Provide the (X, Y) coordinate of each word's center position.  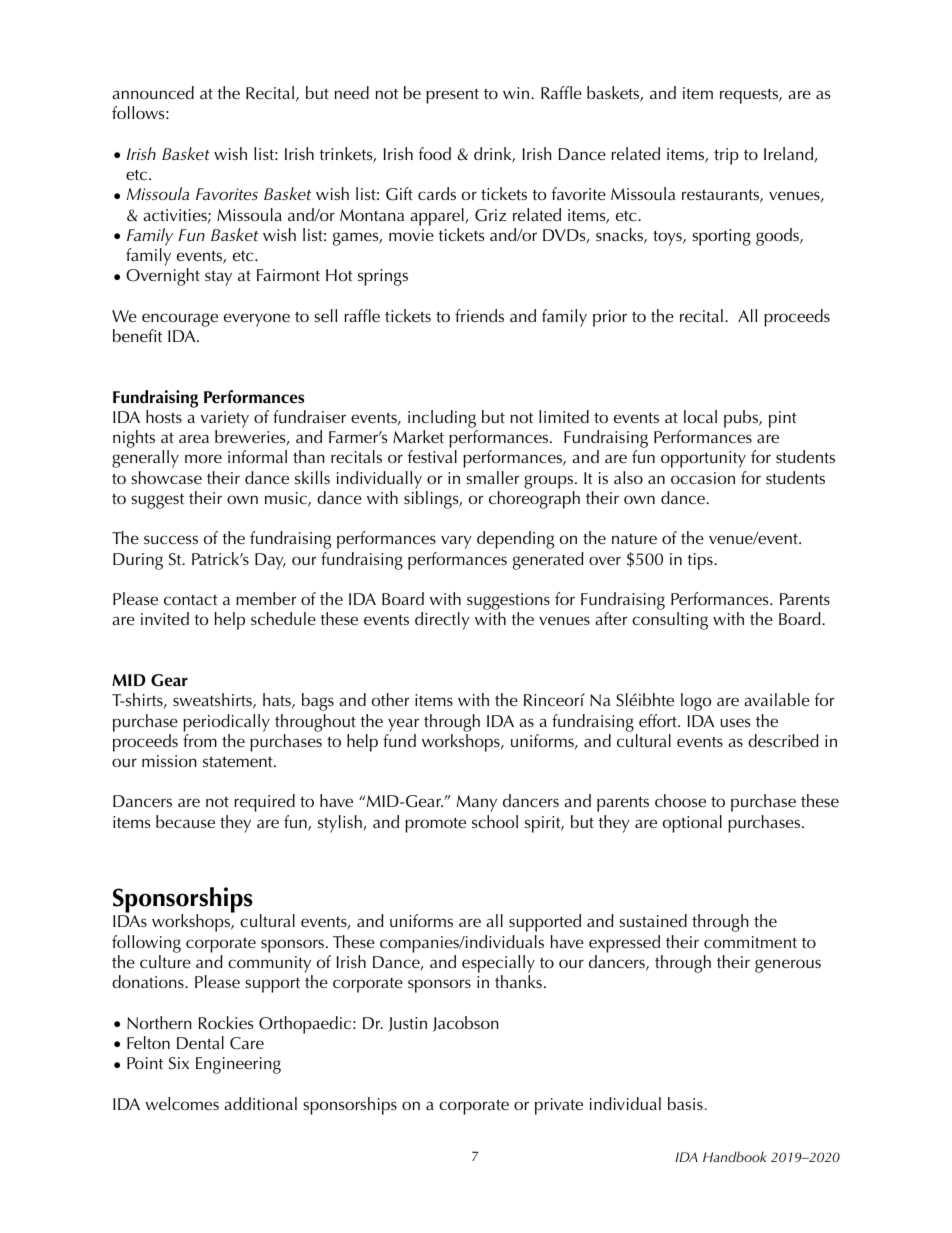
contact (191, 600)
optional (692, 824)
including (442, 419)
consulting (670, 621)
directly (442, 621)
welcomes (182, 1103)
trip (726, 156)
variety (225, 419)
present (452, 96)
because (185, 821)
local (700, 416)
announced (153, 92)
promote (435, 825)
